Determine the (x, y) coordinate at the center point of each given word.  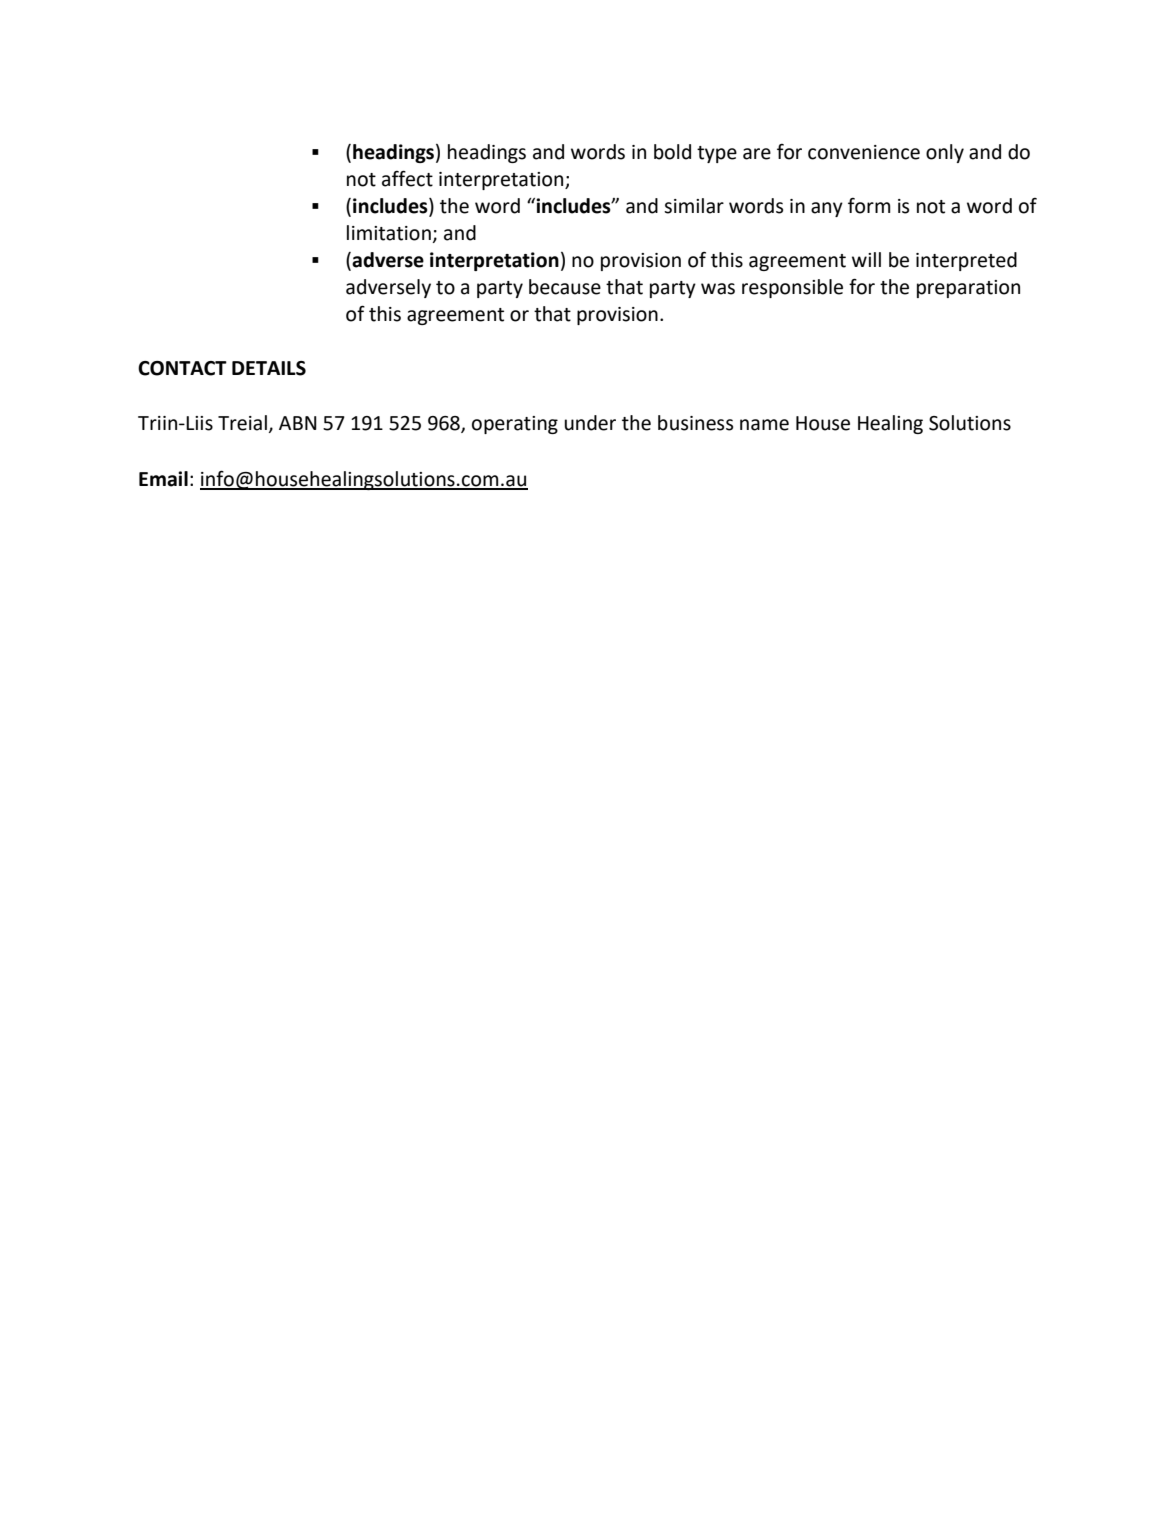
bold (672, 152)
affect (407, 178)
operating (515, 425)
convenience (864, 152)
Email (163, 479)
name (764, 425)
